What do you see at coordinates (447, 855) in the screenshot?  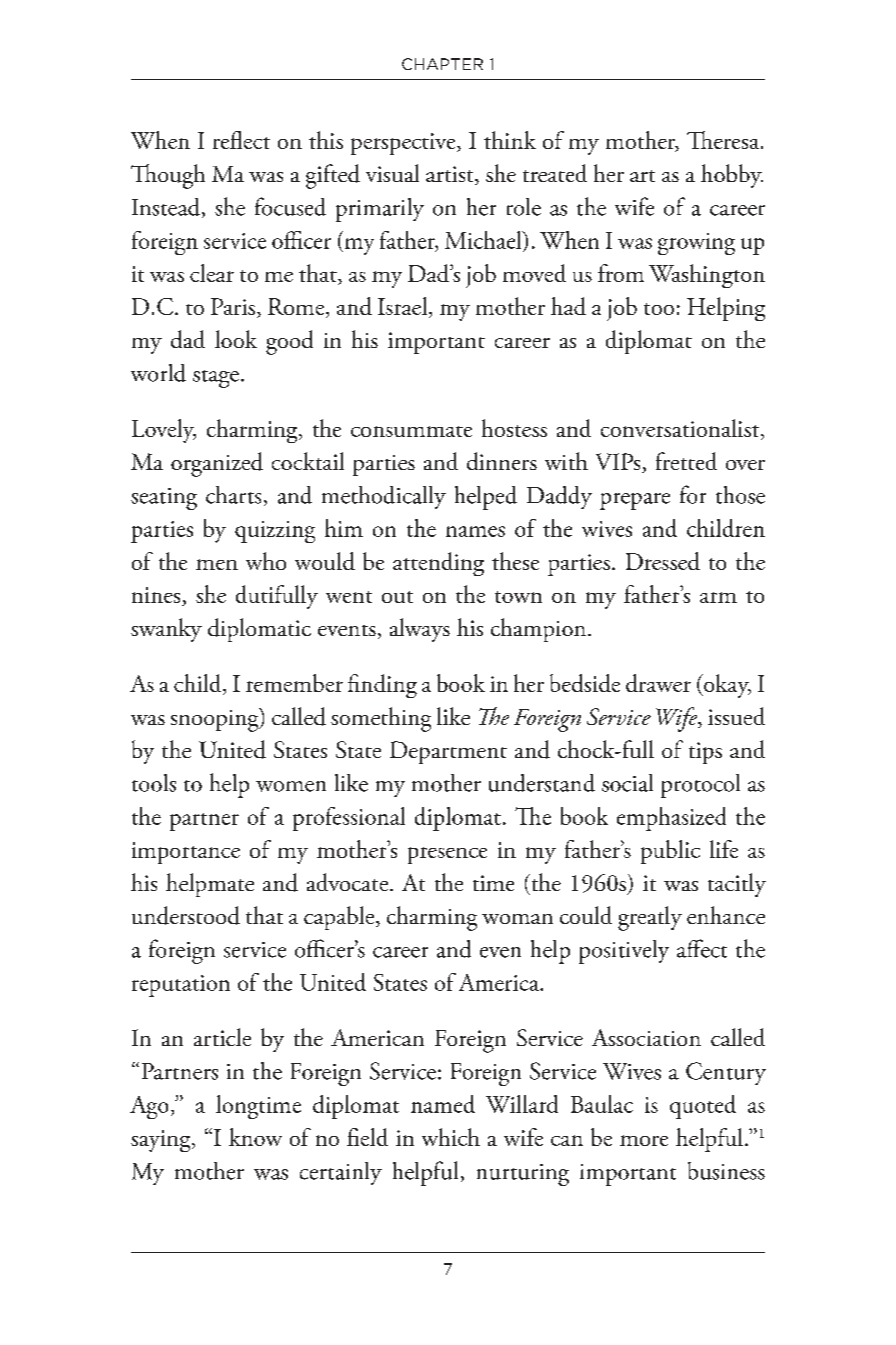 I see `presence` at bounding box center [447, 855].
